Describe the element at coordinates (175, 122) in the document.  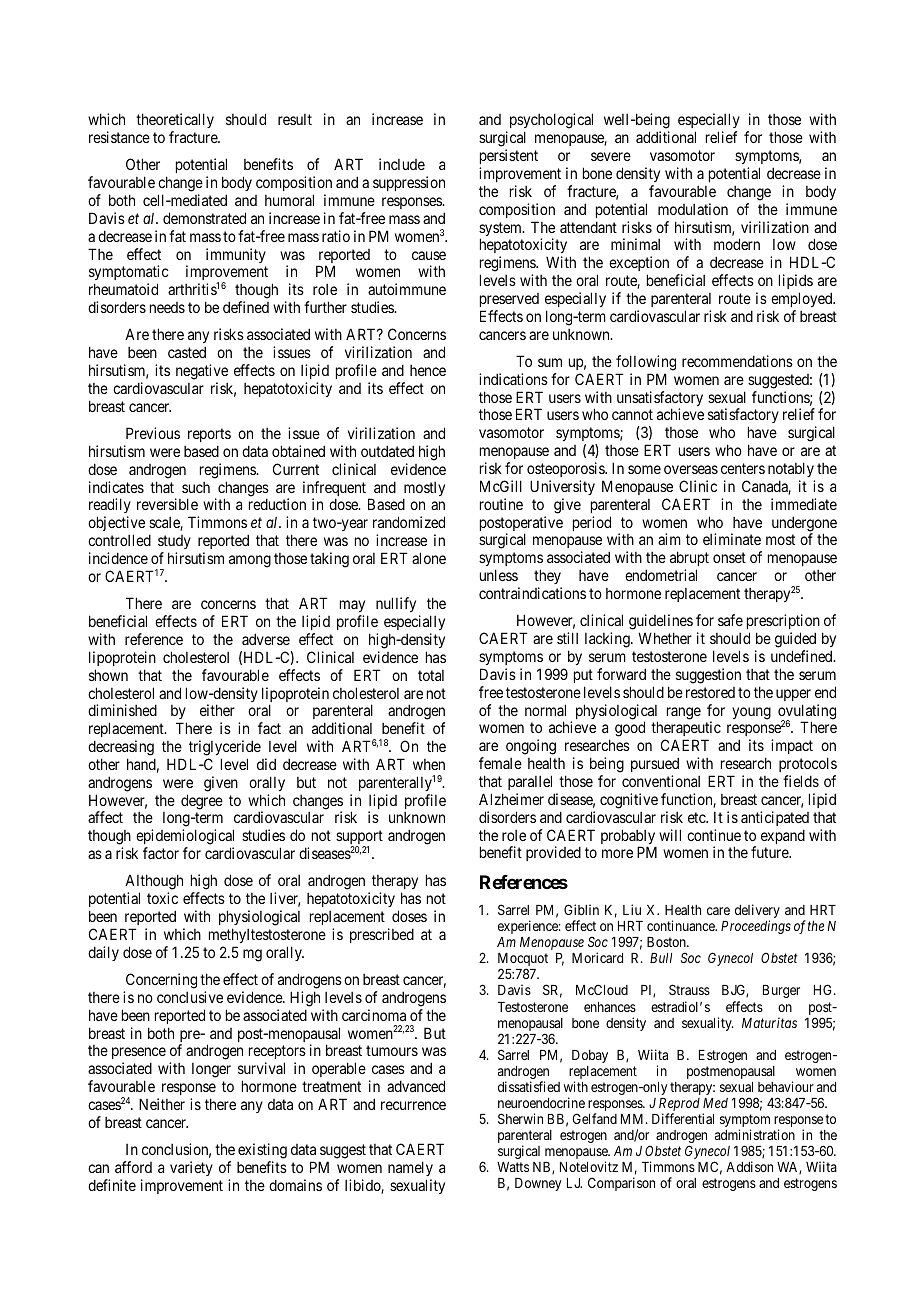
I see `theoretically` at that location.
